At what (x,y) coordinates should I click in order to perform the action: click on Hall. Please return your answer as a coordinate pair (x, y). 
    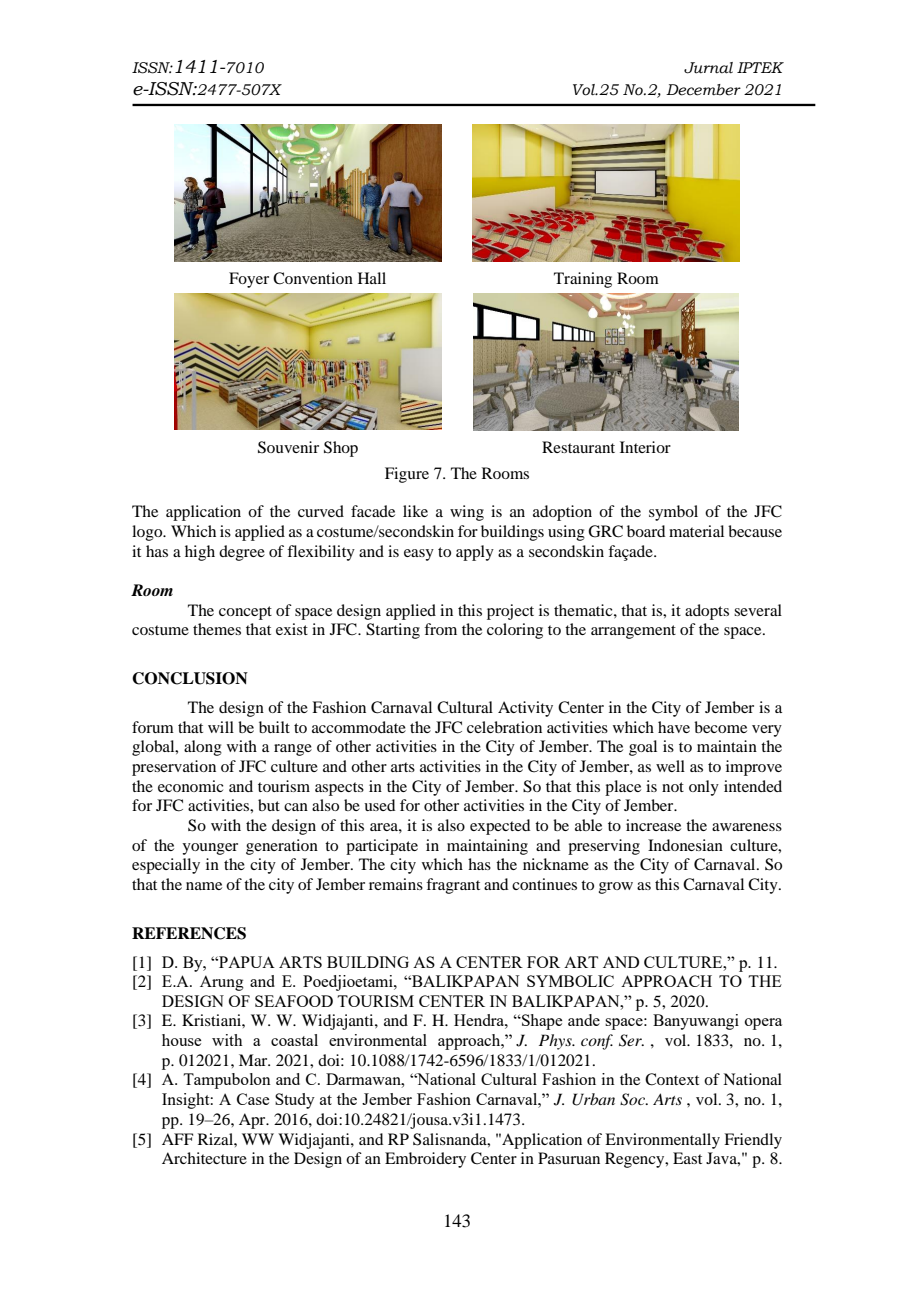
    Looking at the image, I should click on (372, 278).
